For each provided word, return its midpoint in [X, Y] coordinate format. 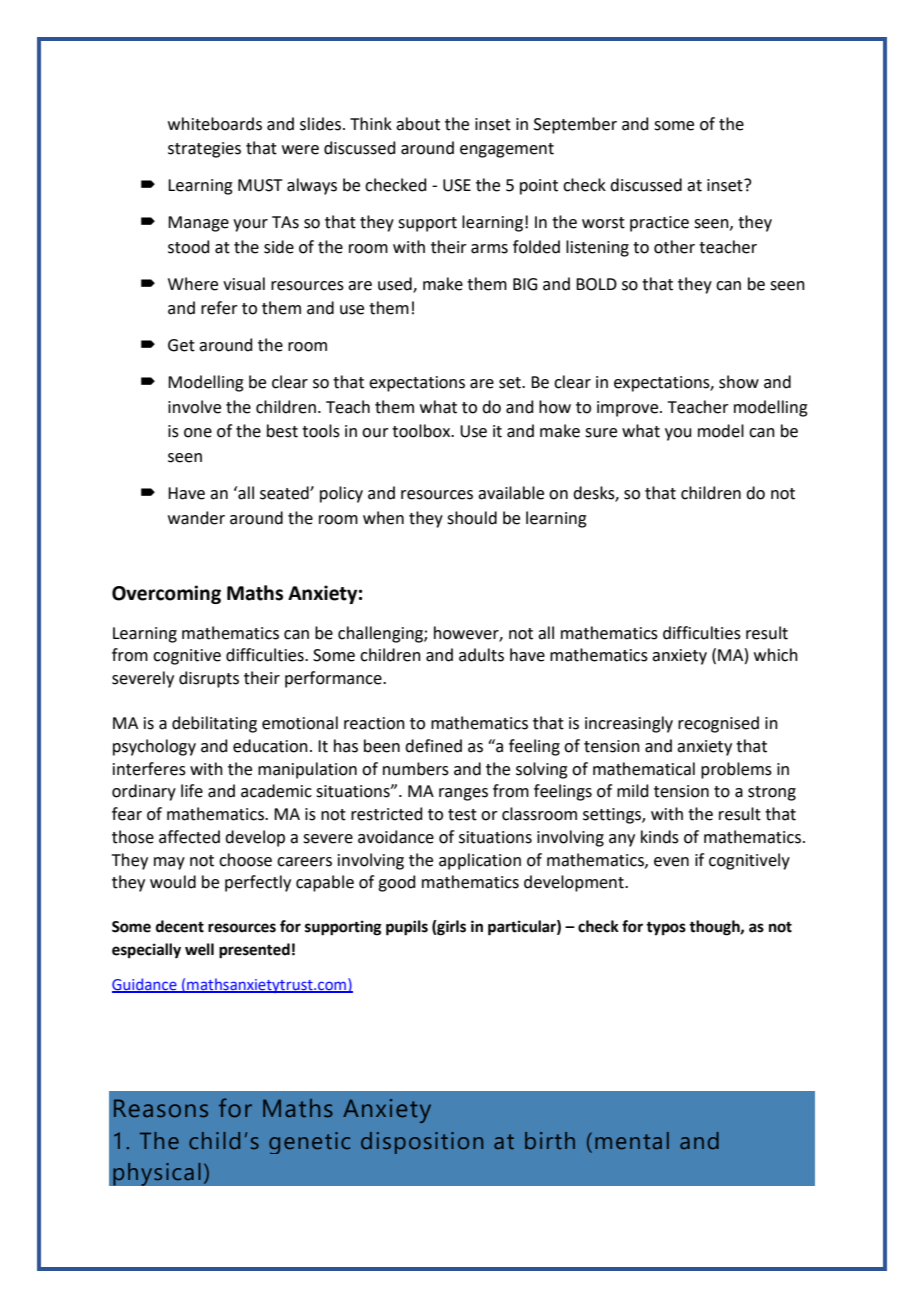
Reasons [161, 1108]
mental [632, 1140]
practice [659, 224]
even [671, 862]
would [173, 882]
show [739, 382]
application [480, 861]
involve [194, 407]
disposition [422, 1143]
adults [481, 655]
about [418, 124]
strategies [204, 150]
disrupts [209, 679]
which [776, 655]
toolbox [422, 431]
